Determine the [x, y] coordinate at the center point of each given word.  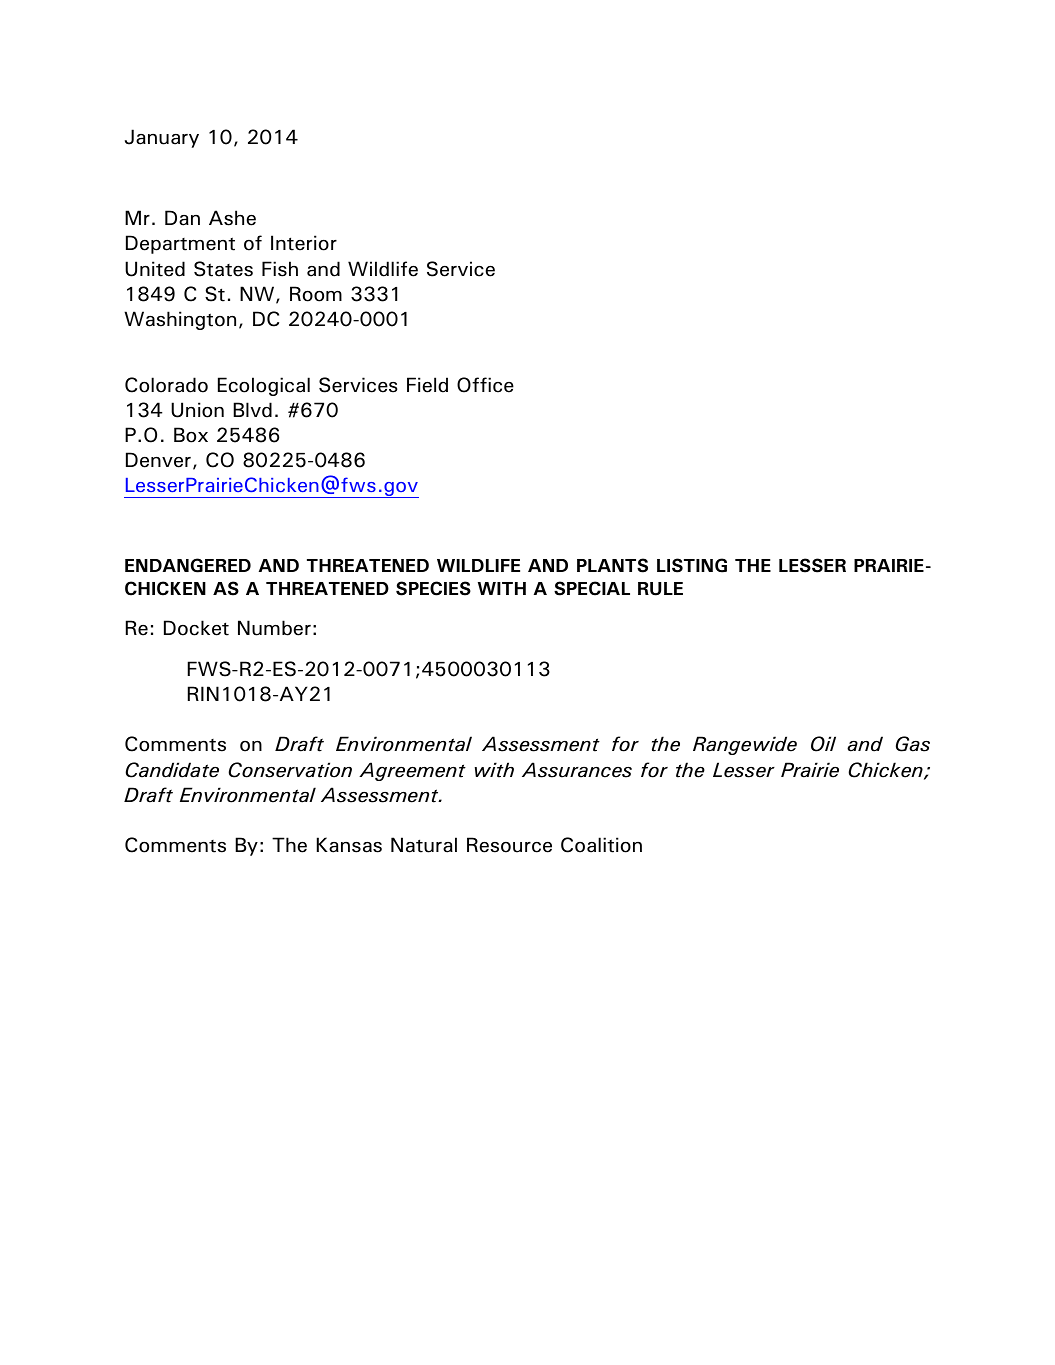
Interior [304, 243]
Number [274, 628]
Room [316, 294]
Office [485, 385]
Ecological [264, 386]
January [162, 138]
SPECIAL [592, 588]
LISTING [692, 565]
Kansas [349, 845]
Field [427, 385]
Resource [509, 845]
